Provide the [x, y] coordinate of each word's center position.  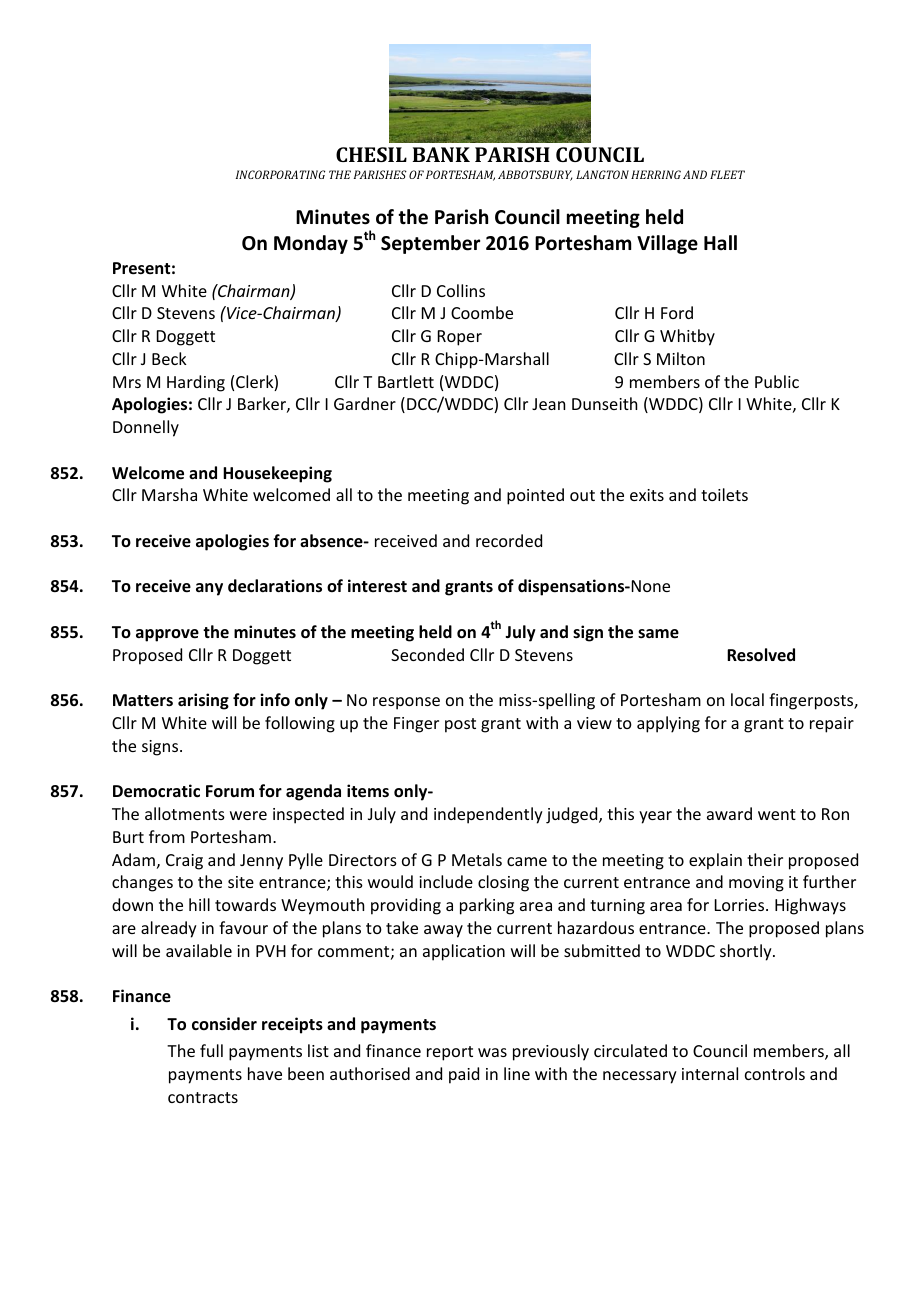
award [729, 813]
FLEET [727, 174]
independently [488, 815]
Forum [230, 791]
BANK [441, 154]
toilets [724, 494]
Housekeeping [277, 474]
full [211, 1050]
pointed [535, 496]
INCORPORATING [280, 174]
